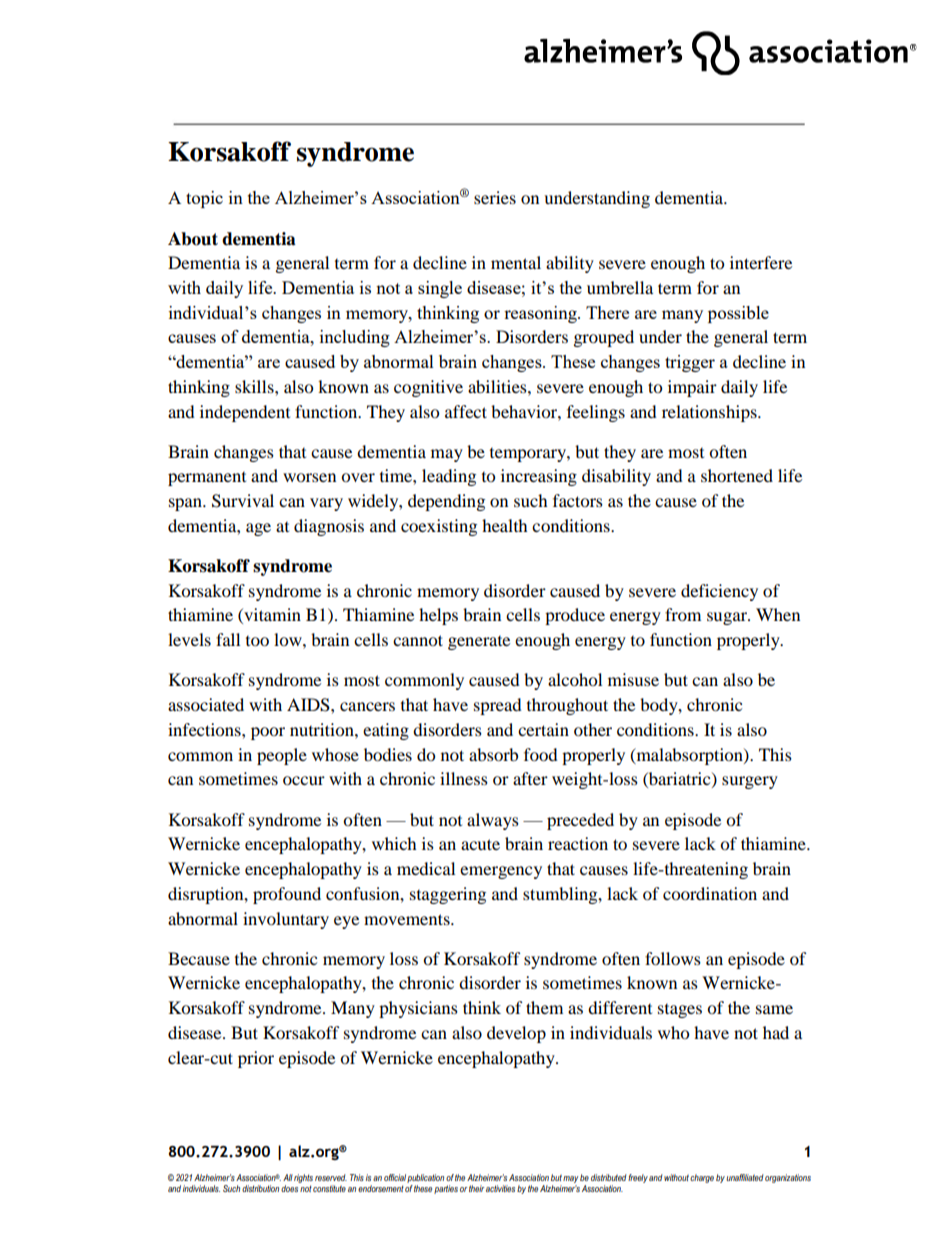 Image resolution: width=952 pixels, height=1233 pixels. What do you see at coordinates (750, 782) in the document?
I see `surgery` at bounding box center [750, 782].
